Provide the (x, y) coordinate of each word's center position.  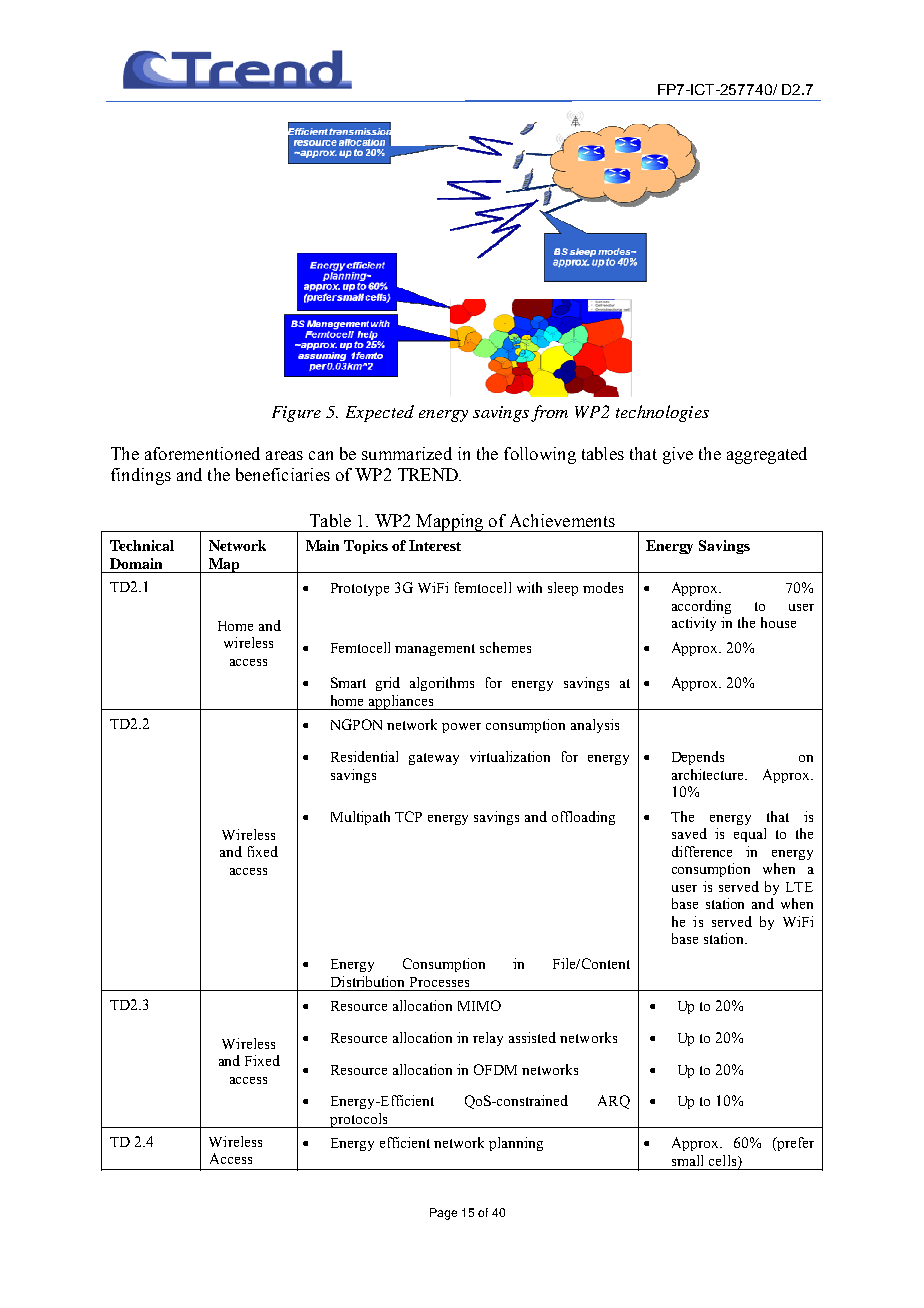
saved (689, 833)
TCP (408, 816)
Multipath (360, 818)
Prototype (360, 589)
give (678, 455)
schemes (505, 647)
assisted (532, 1037)
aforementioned (202, 453)
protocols (359, 1120)
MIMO (479, 1005)
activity (694, 624)
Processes (439, 982)
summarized (407, 453)
